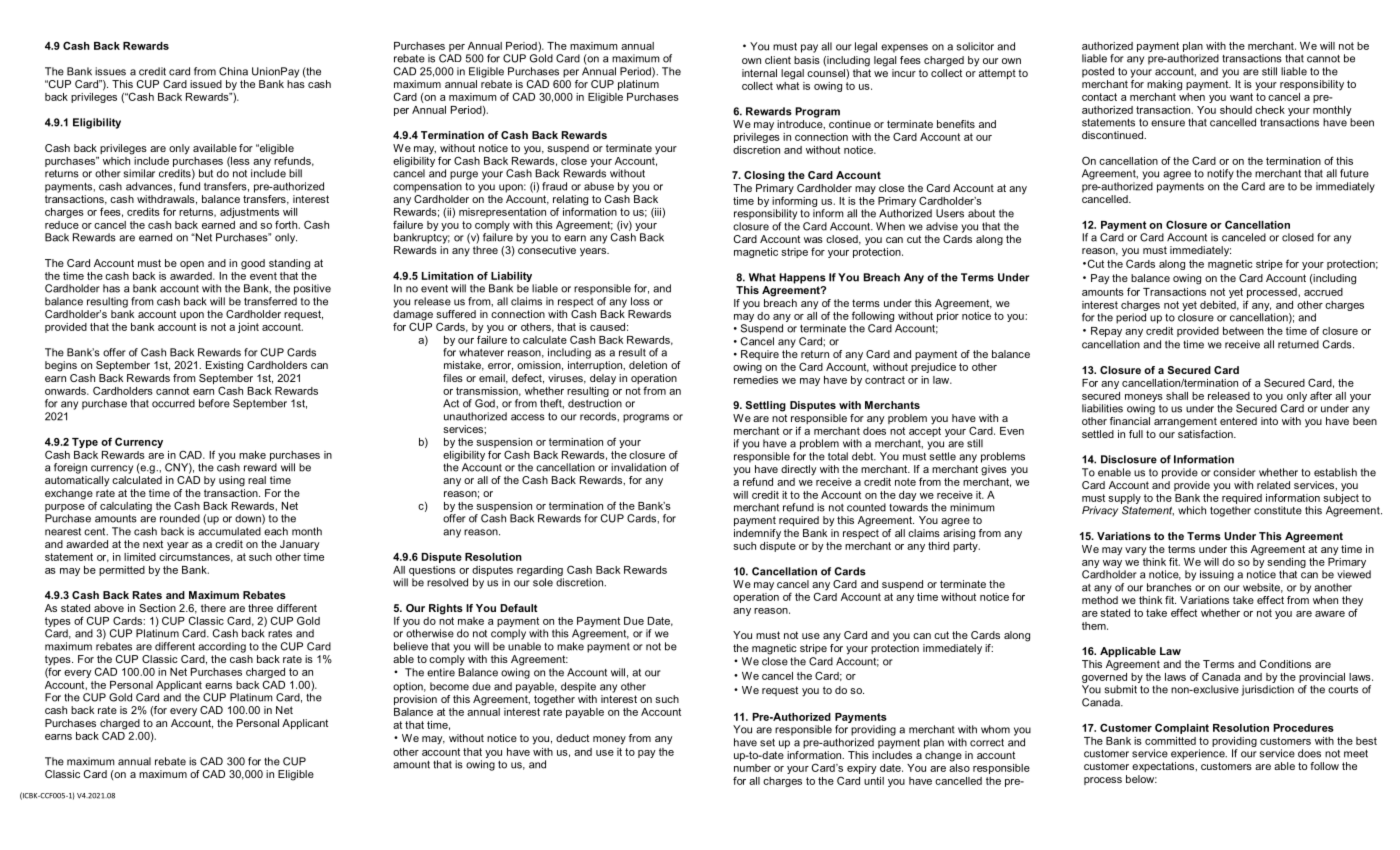  What do you see at coordinates (1238, 421) in the screenshot?
I see `entered` at bounding box center [1238, 421].
